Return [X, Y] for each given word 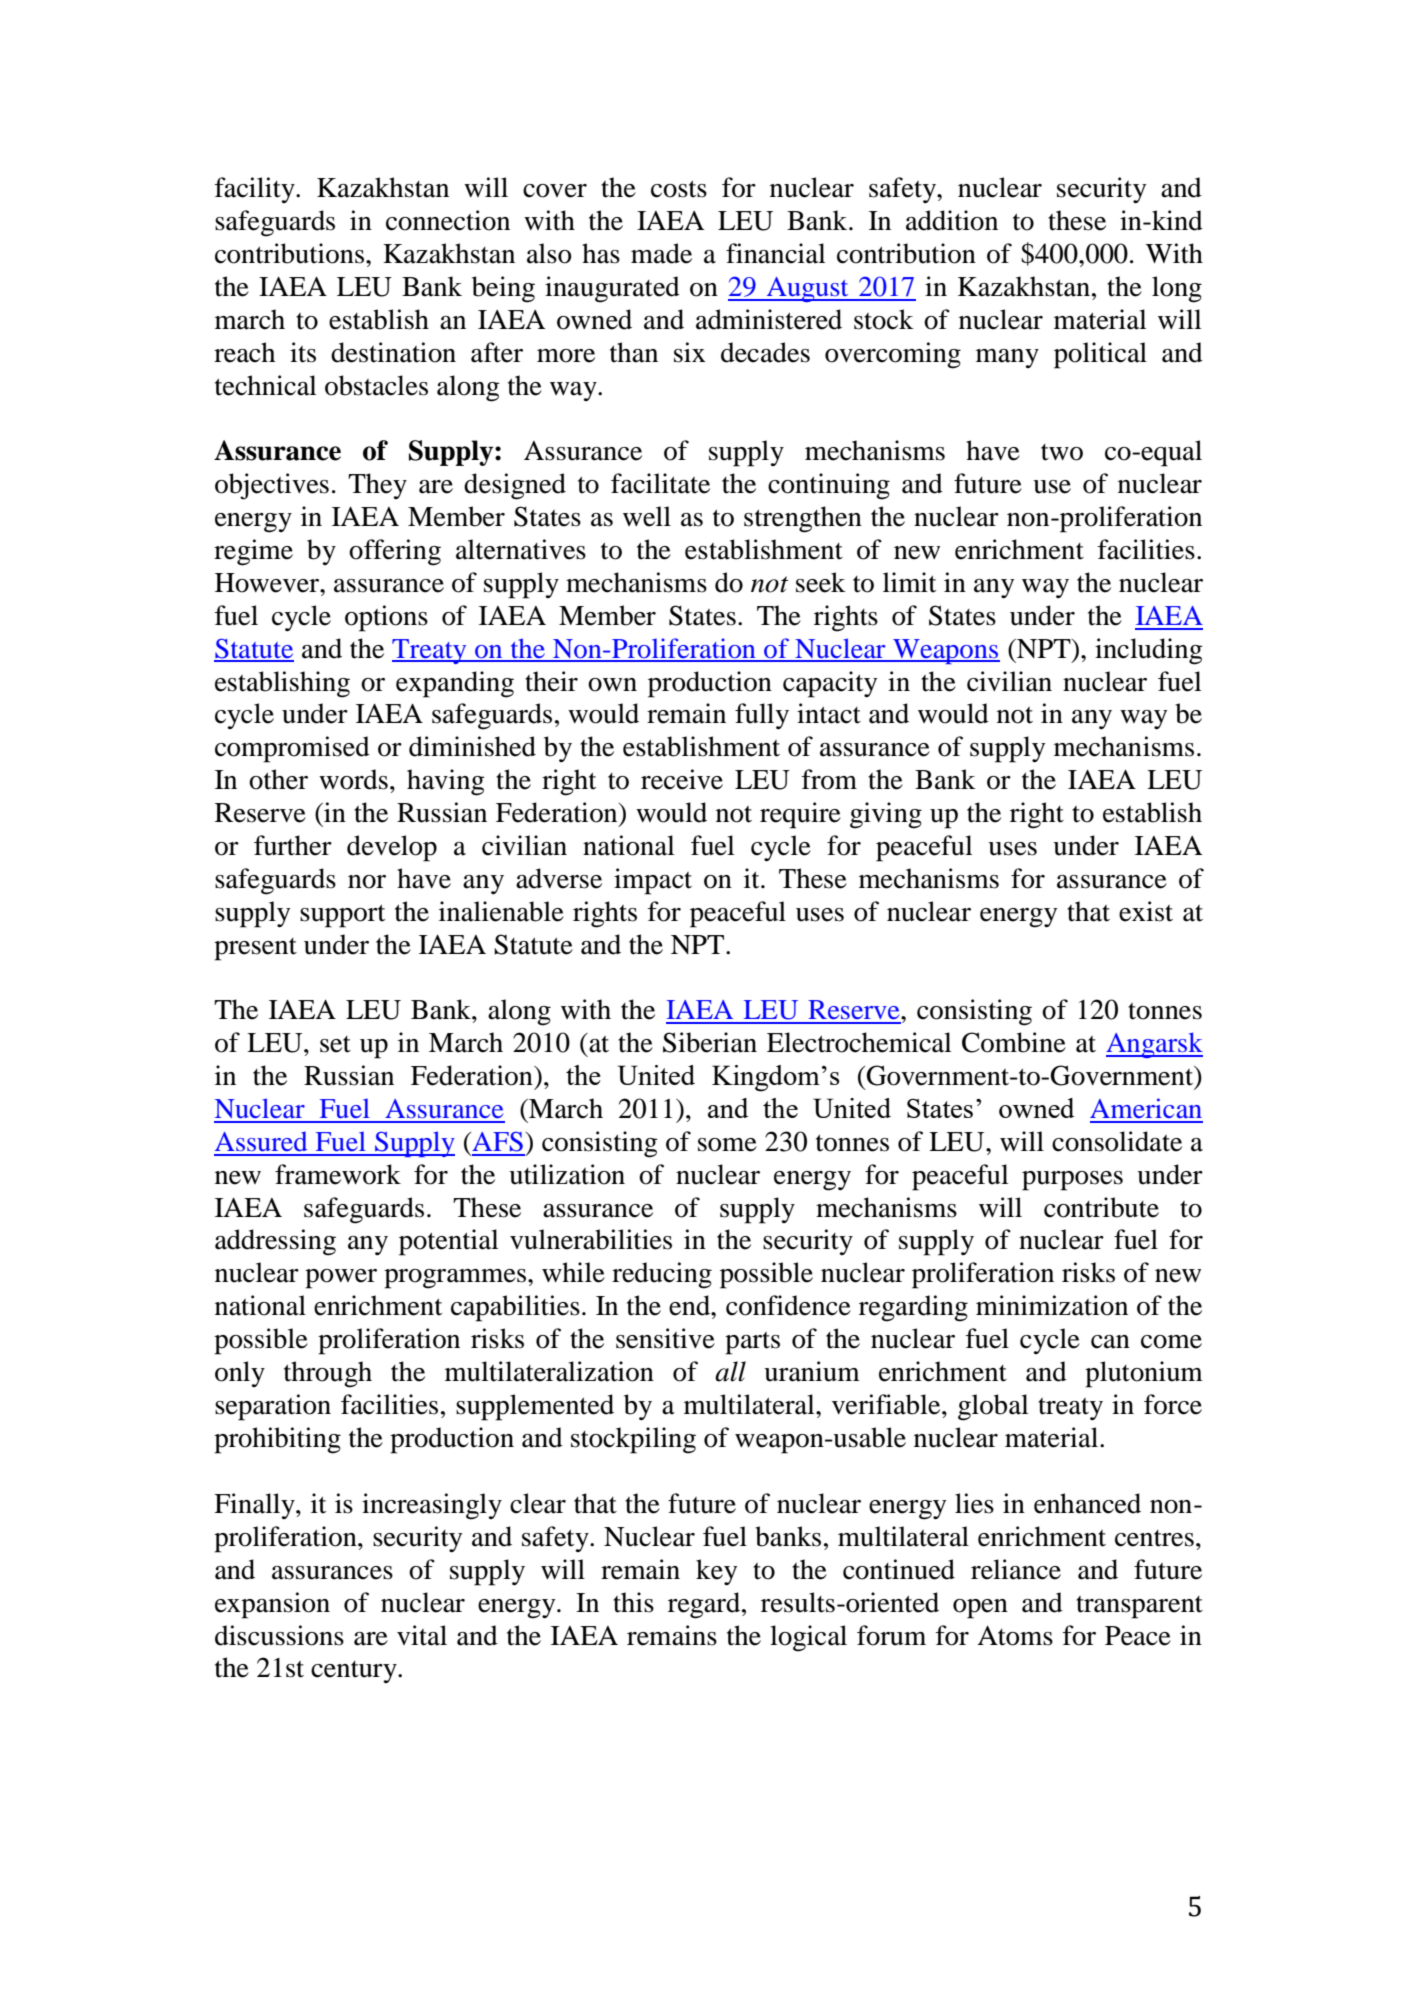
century [355, 1672]
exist [1146, 911]
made [661, 253]
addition [952, 220]
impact [653, 881]
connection [448, 220]
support [342, 916]
